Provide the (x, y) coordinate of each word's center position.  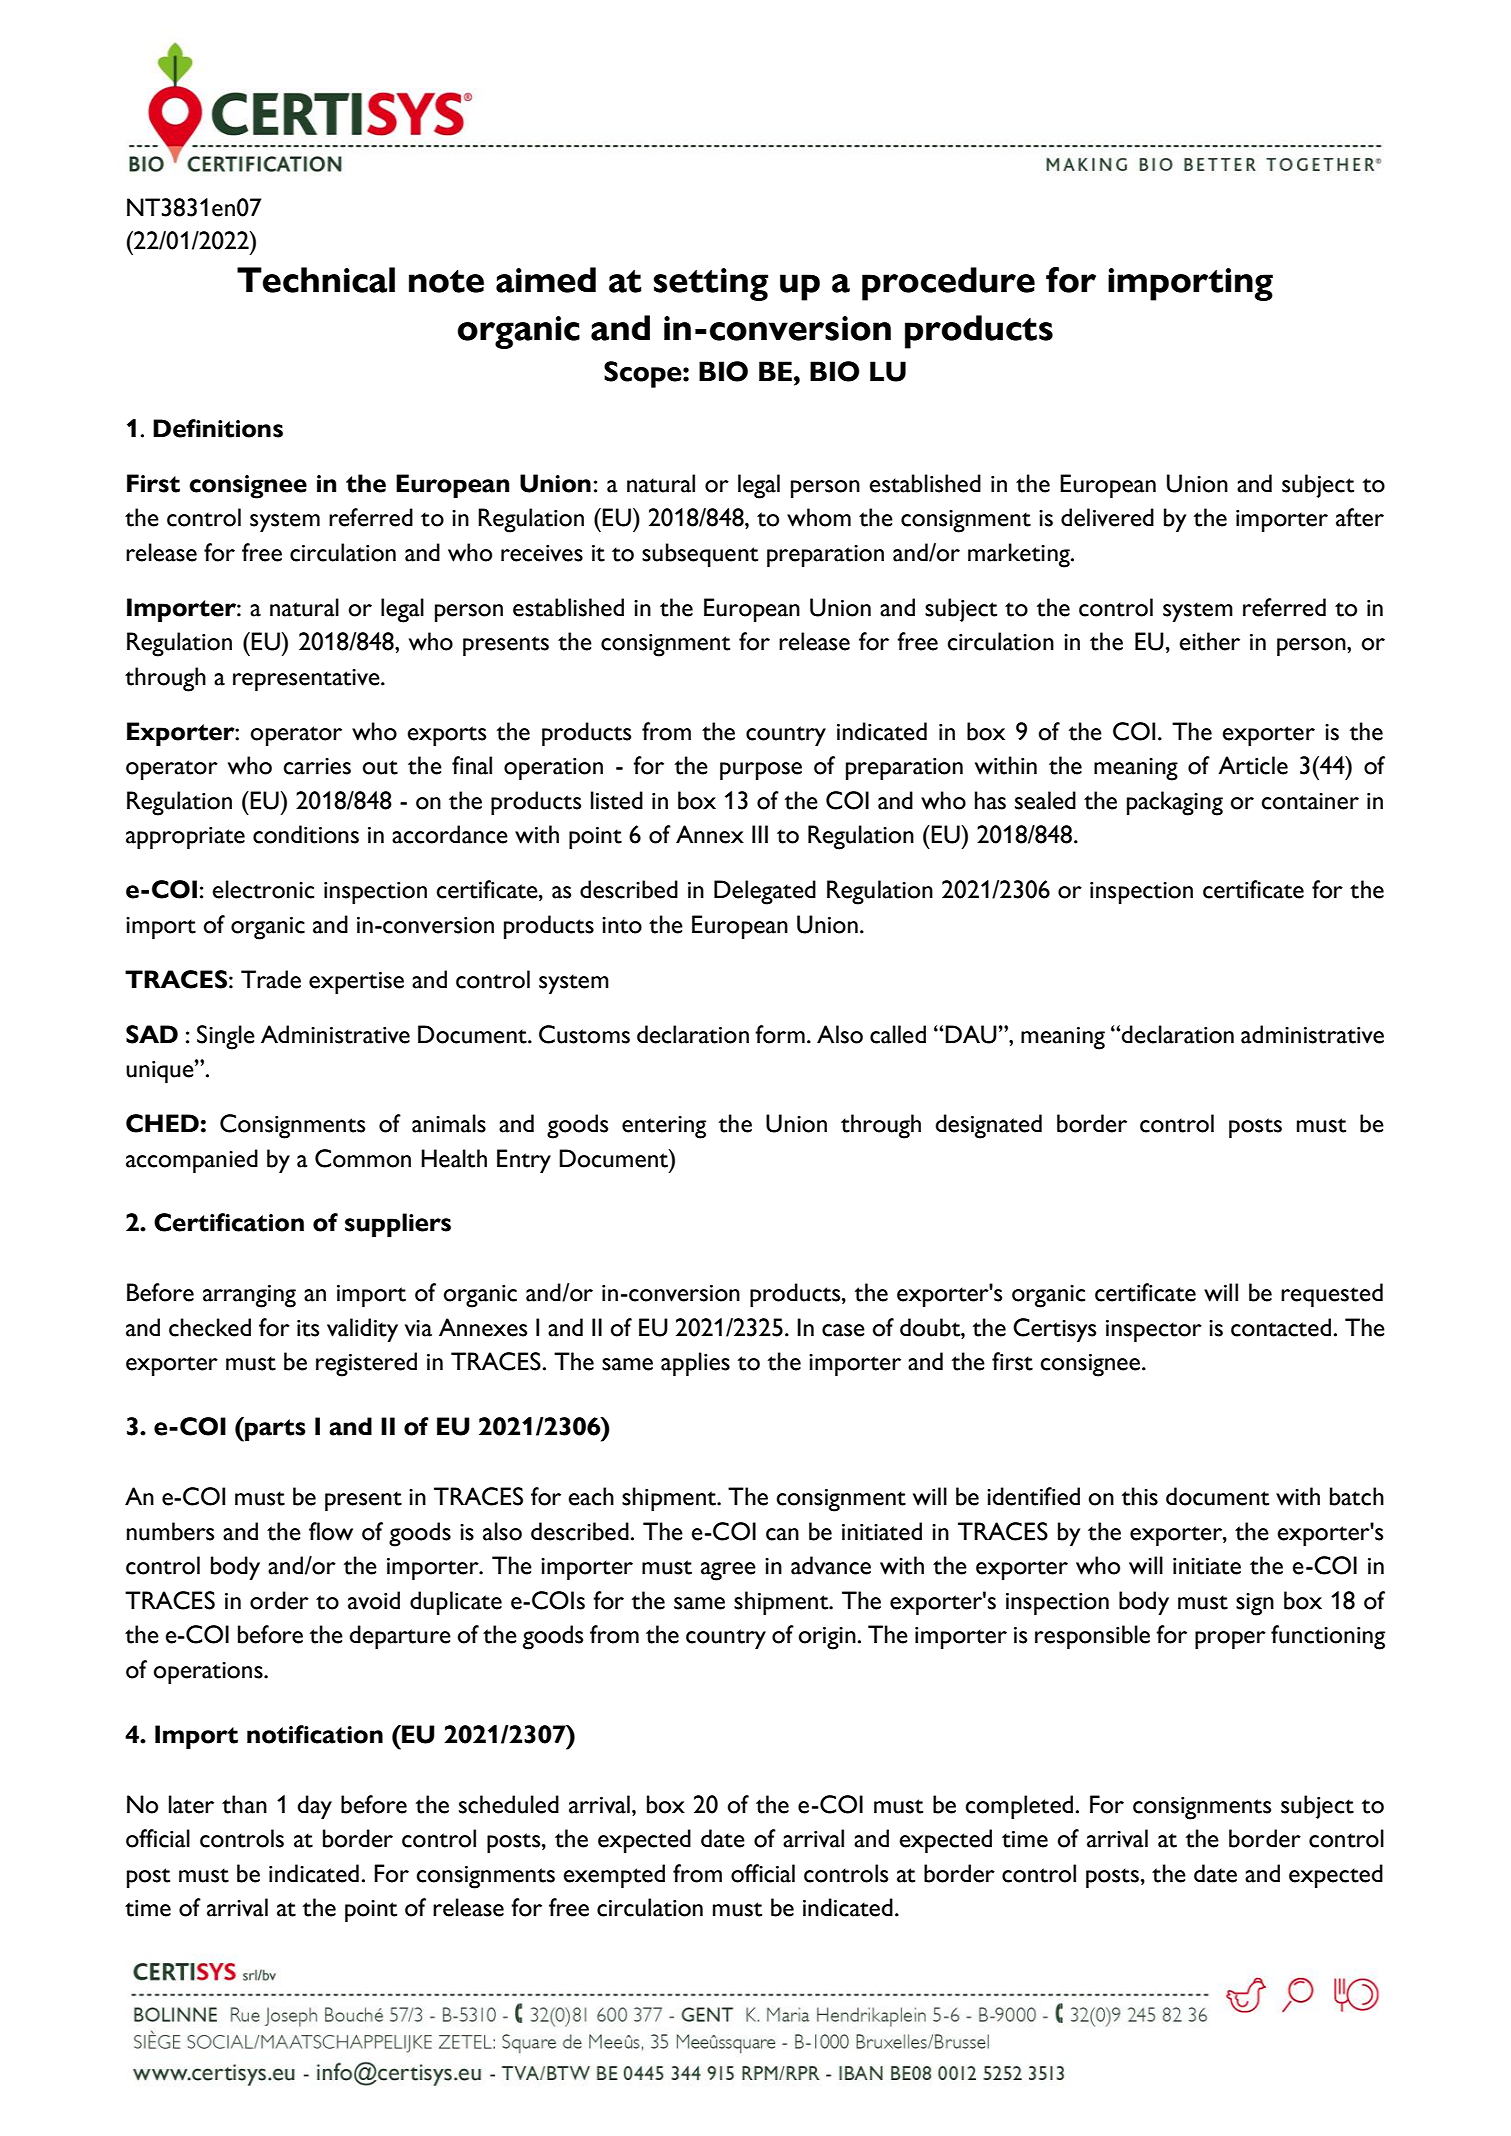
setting (711, 284)
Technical (316, 280)
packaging (1175, 803)
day (314, 1807)
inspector (1154, 1331)
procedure (948, 284)
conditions (306, 834)
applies (695, 1364)
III (760, 834)
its (308, 1328)
